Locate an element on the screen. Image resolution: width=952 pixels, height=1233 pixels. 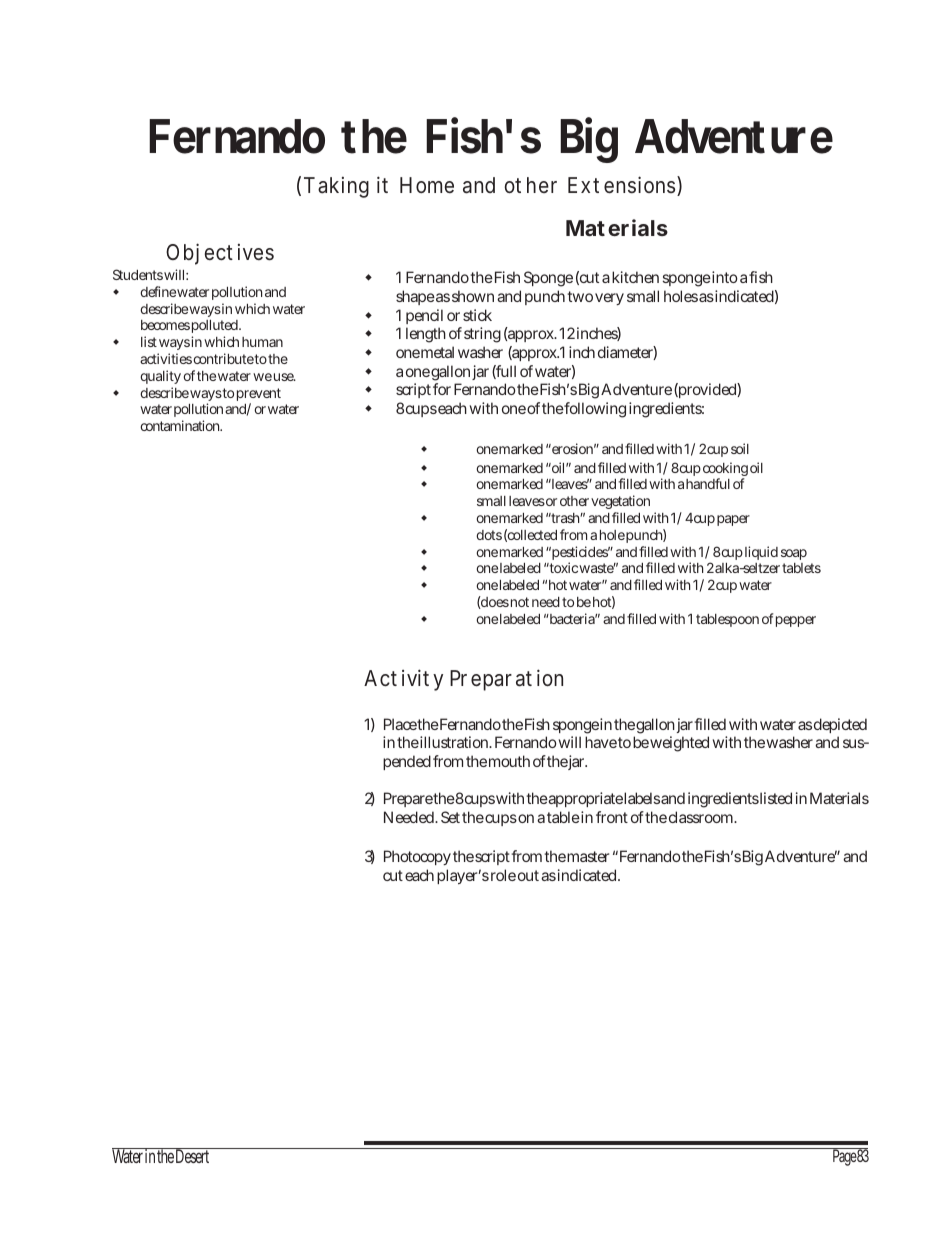
Photocopy is located at coordinates (417, 857).
